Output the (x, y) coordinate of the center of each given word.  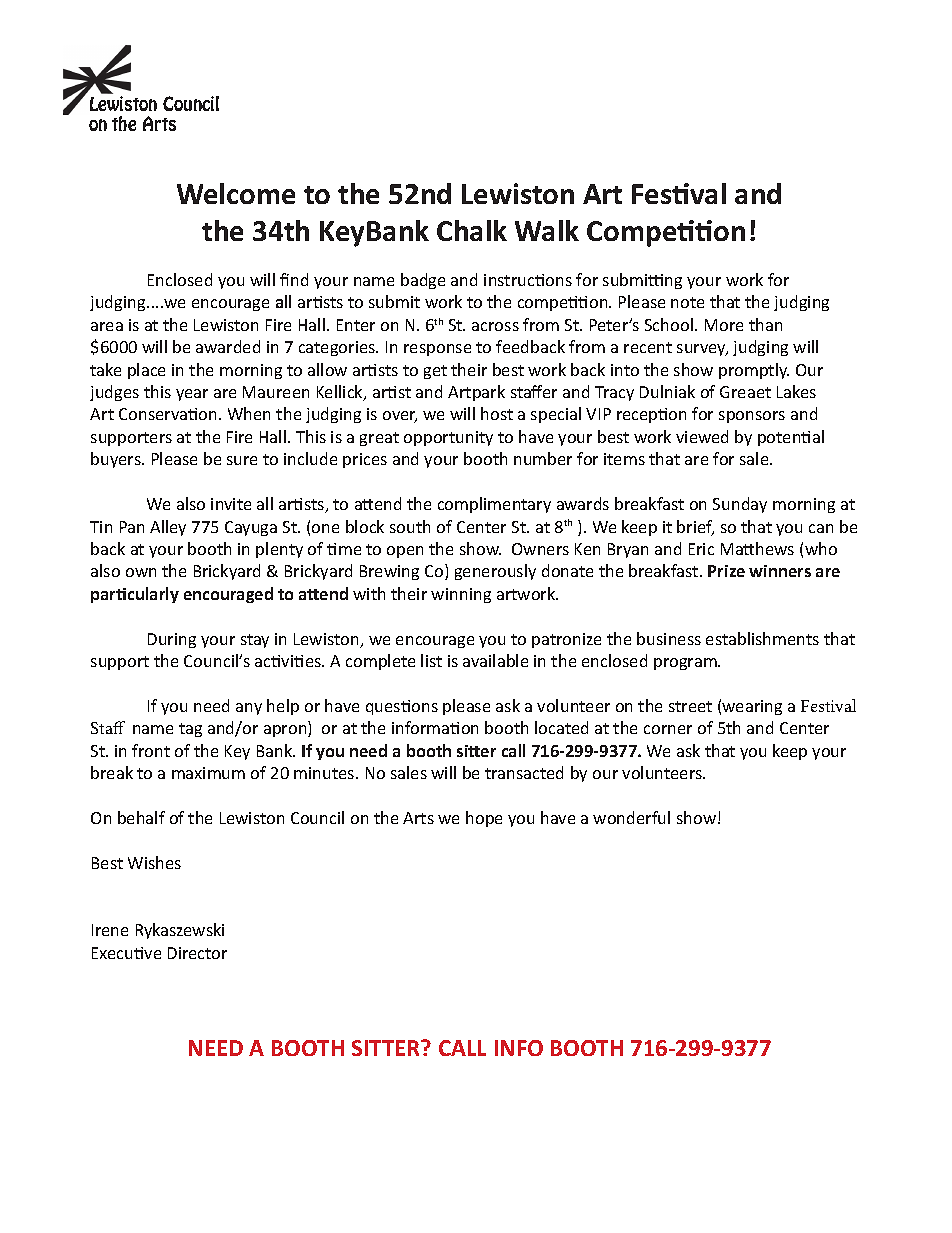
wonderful (631, 817)
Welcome (236, 193)
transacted (524, 772)
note (687, 302)
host (497, 413)
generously (495, 572)
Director (197, 953)
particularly (135, 595)
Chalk (472, 230)
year (192, 395)
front (151, 750)
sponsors (752, 417)
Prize (726, 571)
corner (668, 729)
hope (484, 819)
